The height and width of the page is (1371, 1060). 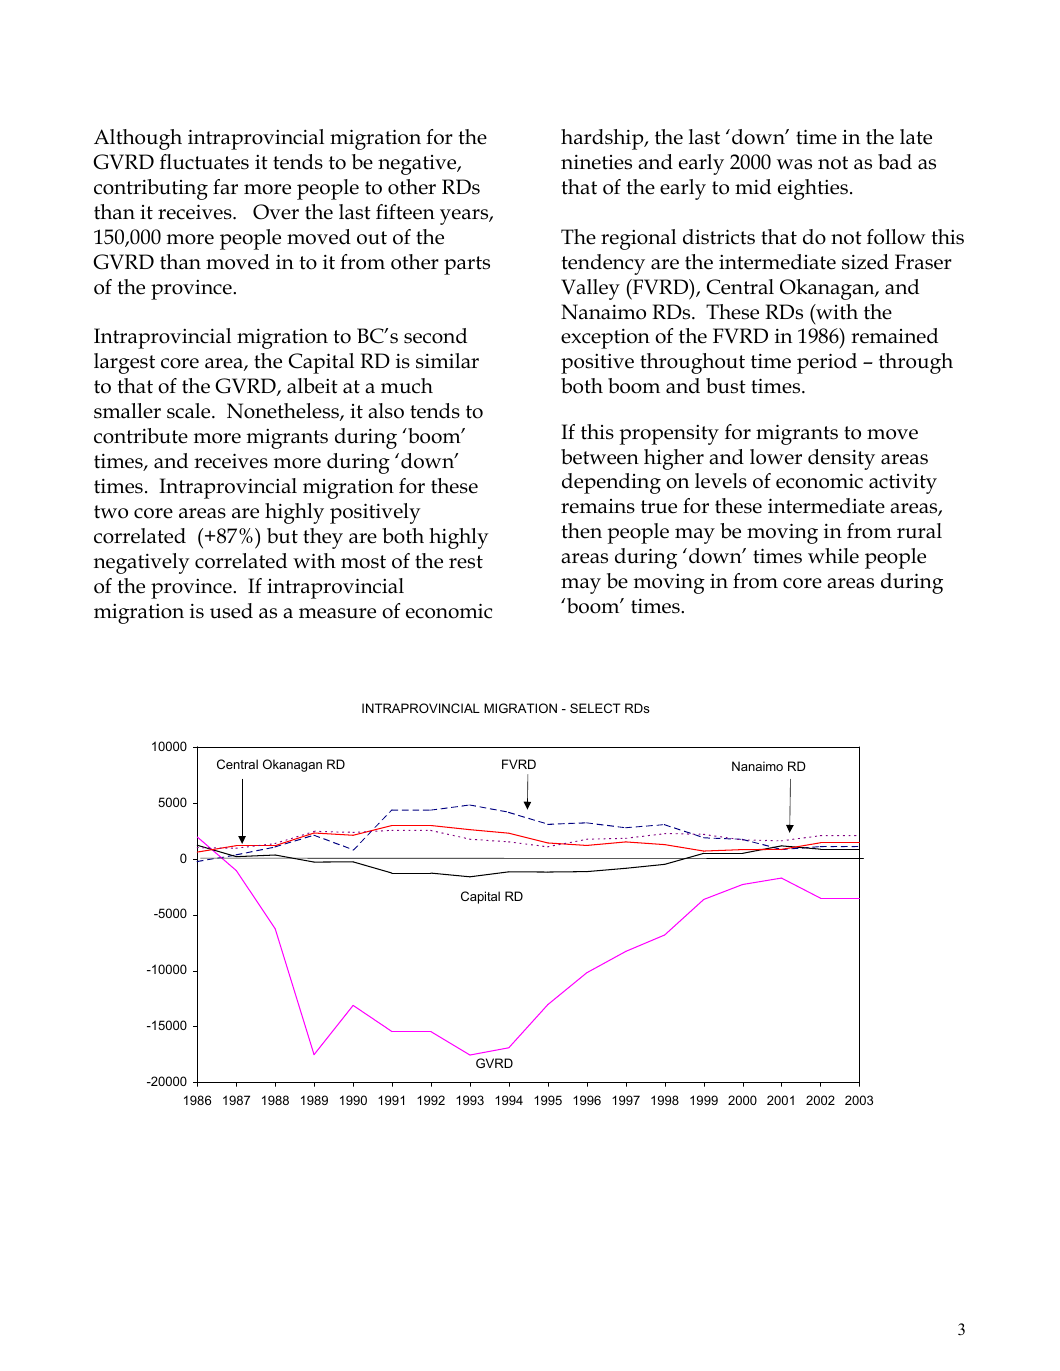 I want to click on scale, so click(x=190, y=411).
